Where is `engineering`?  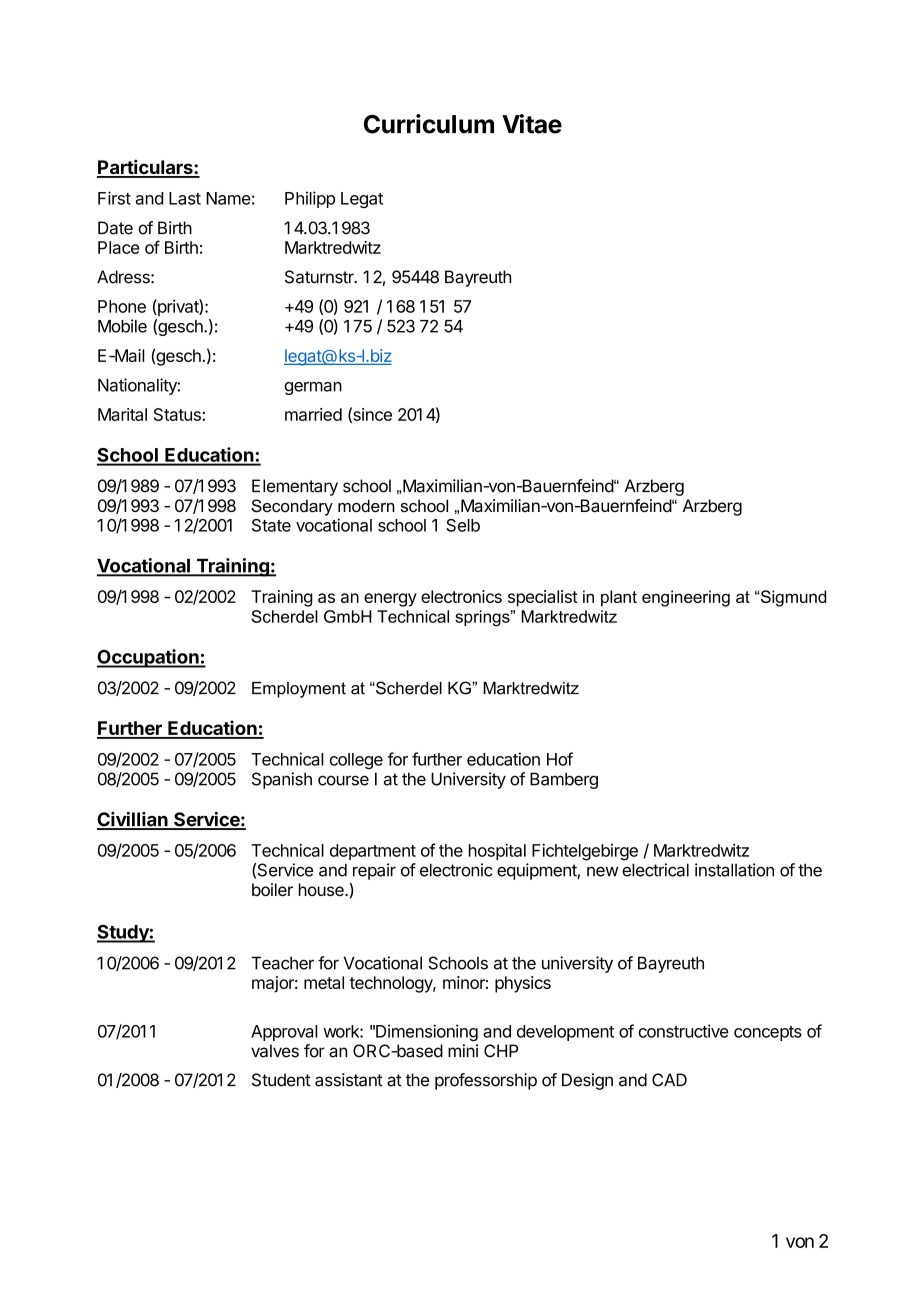
engineering is located at coordinates (686, 598).
